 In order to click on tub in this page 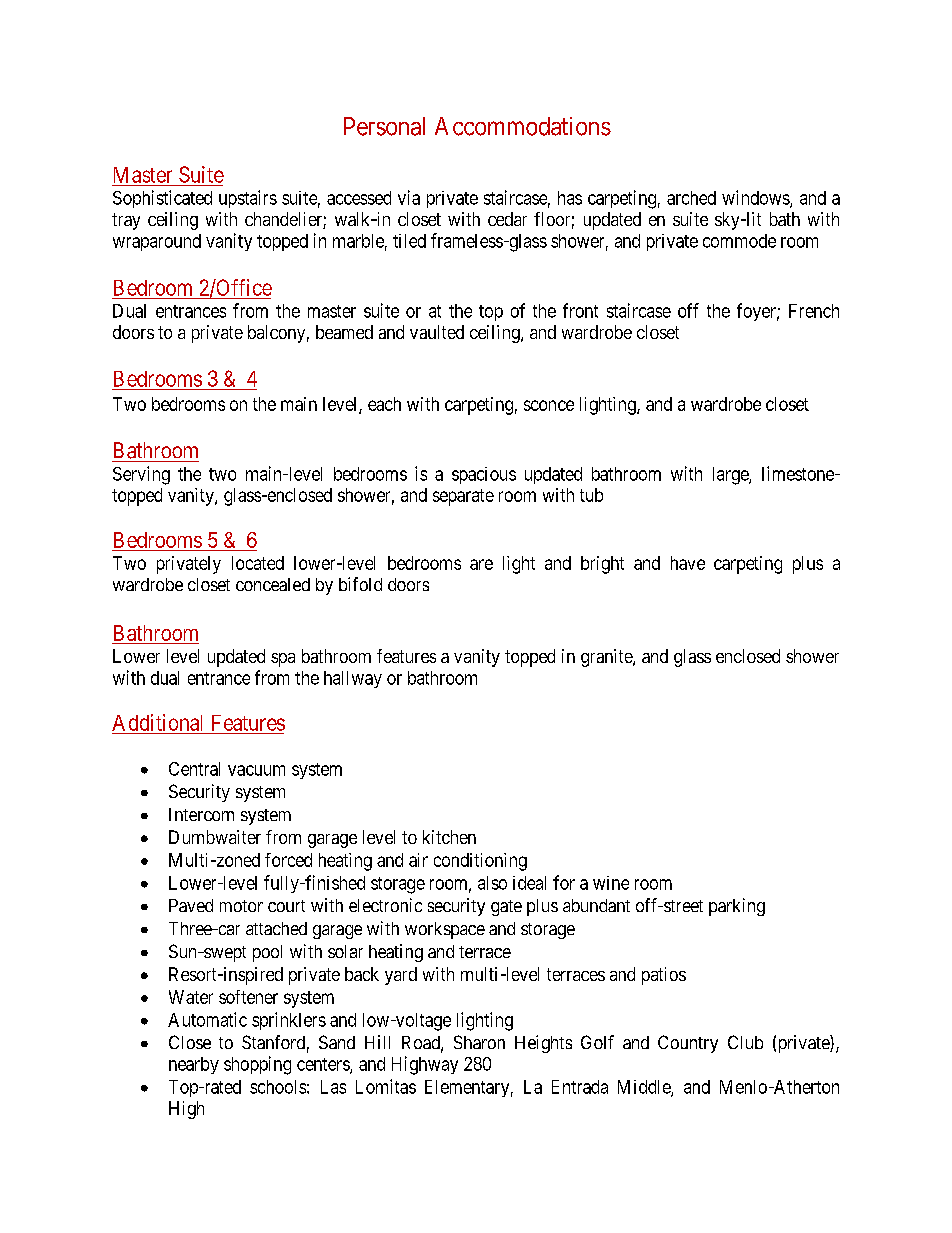, I will do `click(591, 495)`.
